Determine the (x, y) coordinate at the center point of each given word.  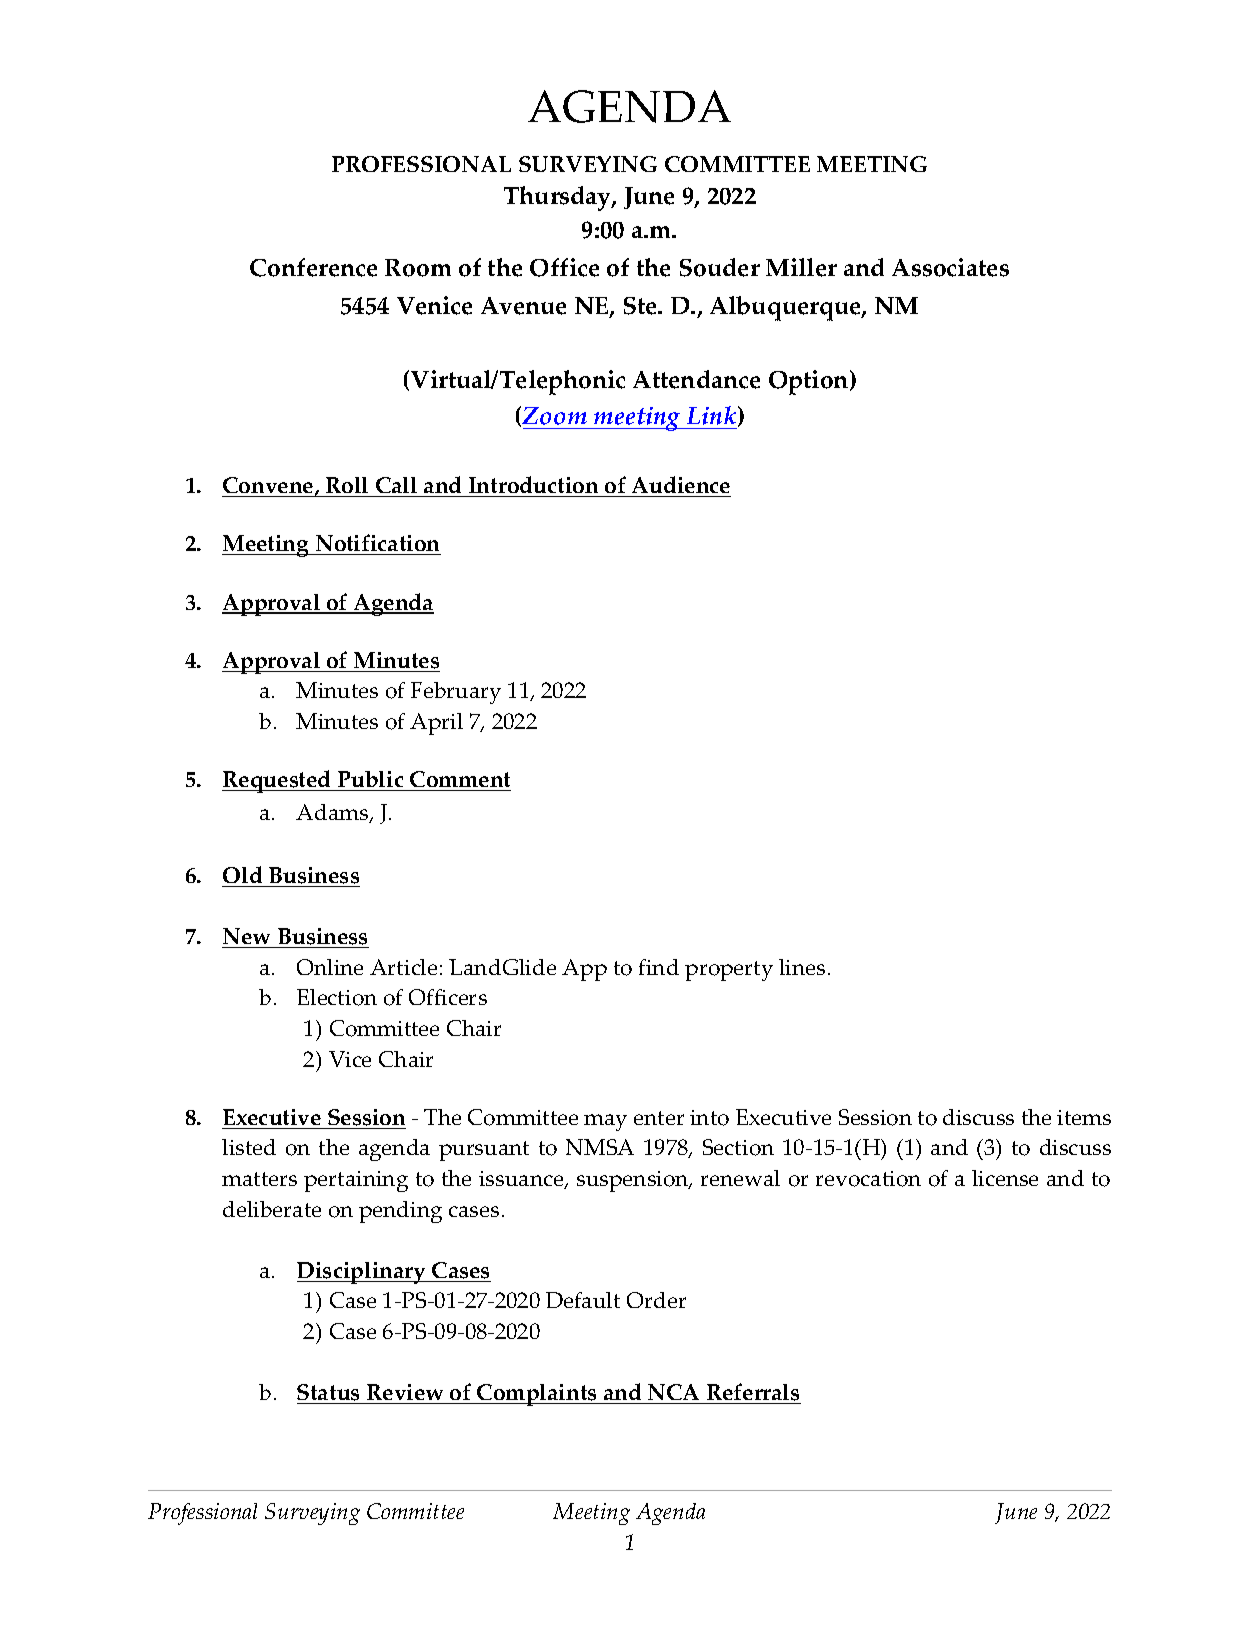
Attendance (696, 379)
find (659, 967)
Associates (950, 267)
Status (330, 1394)
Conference (313, 267)
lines (802, 967)
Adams (333, 813)
